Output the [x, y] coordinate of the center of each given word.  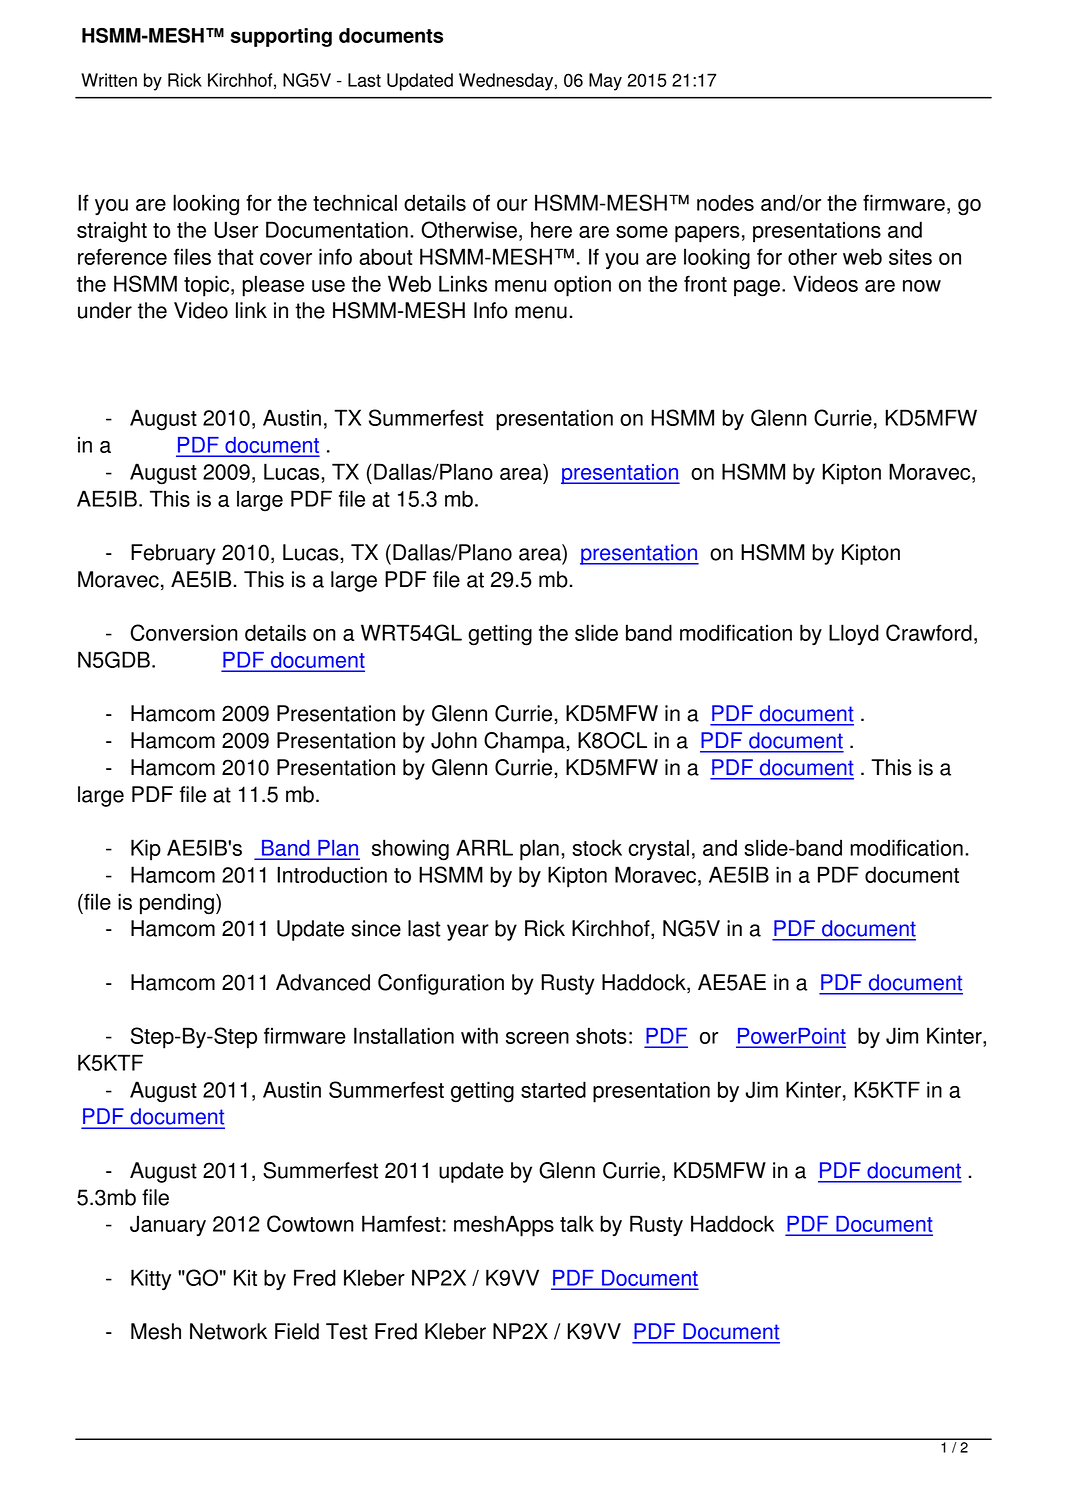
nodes [725, 202]
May [605, 82]
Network [228, 1331]
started [553, 1089]
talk [577, 1223]
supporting [281, 37]
